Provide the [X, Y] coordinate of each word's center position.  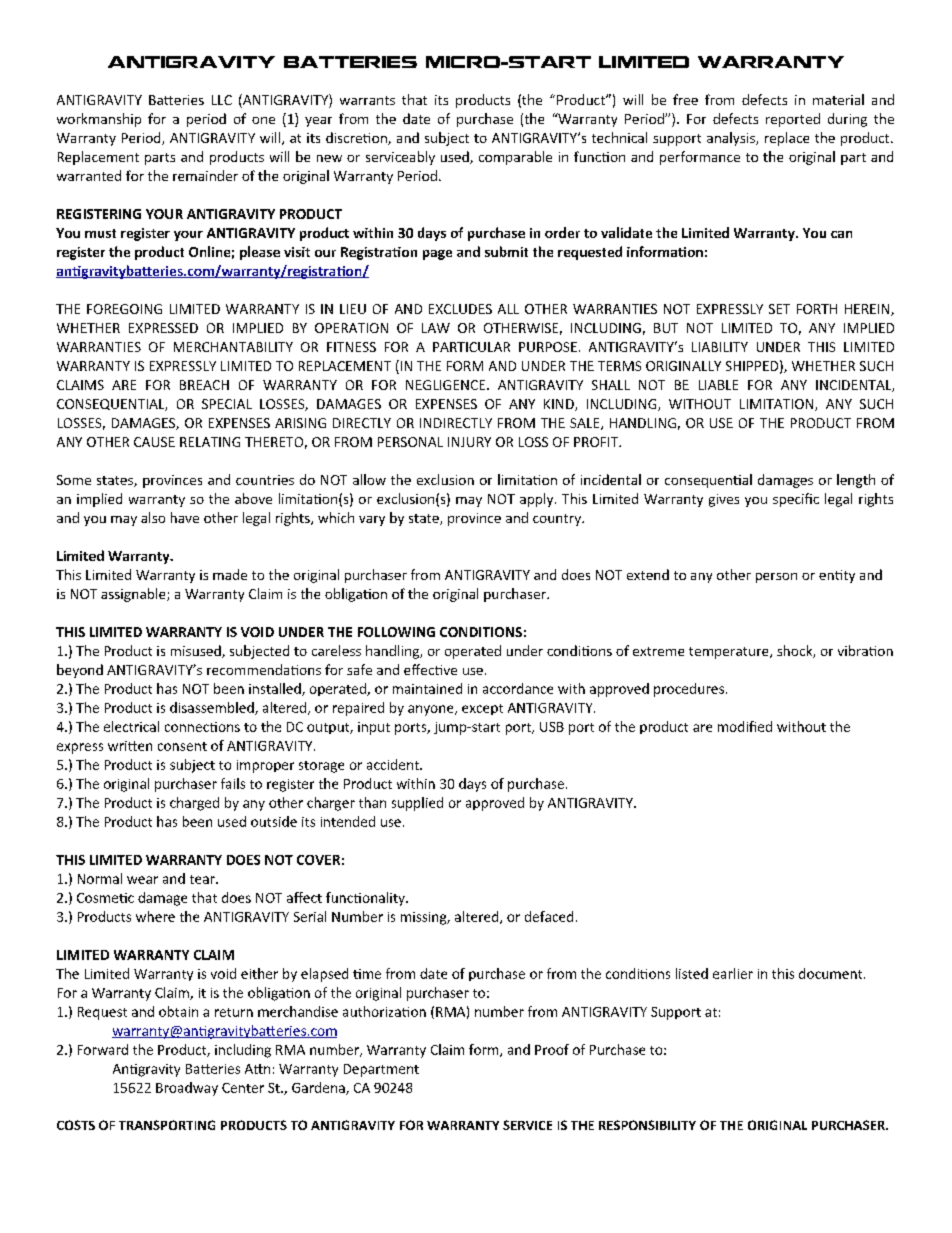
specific [796, 500]
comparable [515, 158]
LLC [222, 100]
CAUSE [154, 442]
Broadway [187, 1089]
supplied [417, 804]
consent [182, 746]
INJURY [469, 442]
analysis [732, 139]
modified [745, 726]
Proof [552, 1049]
